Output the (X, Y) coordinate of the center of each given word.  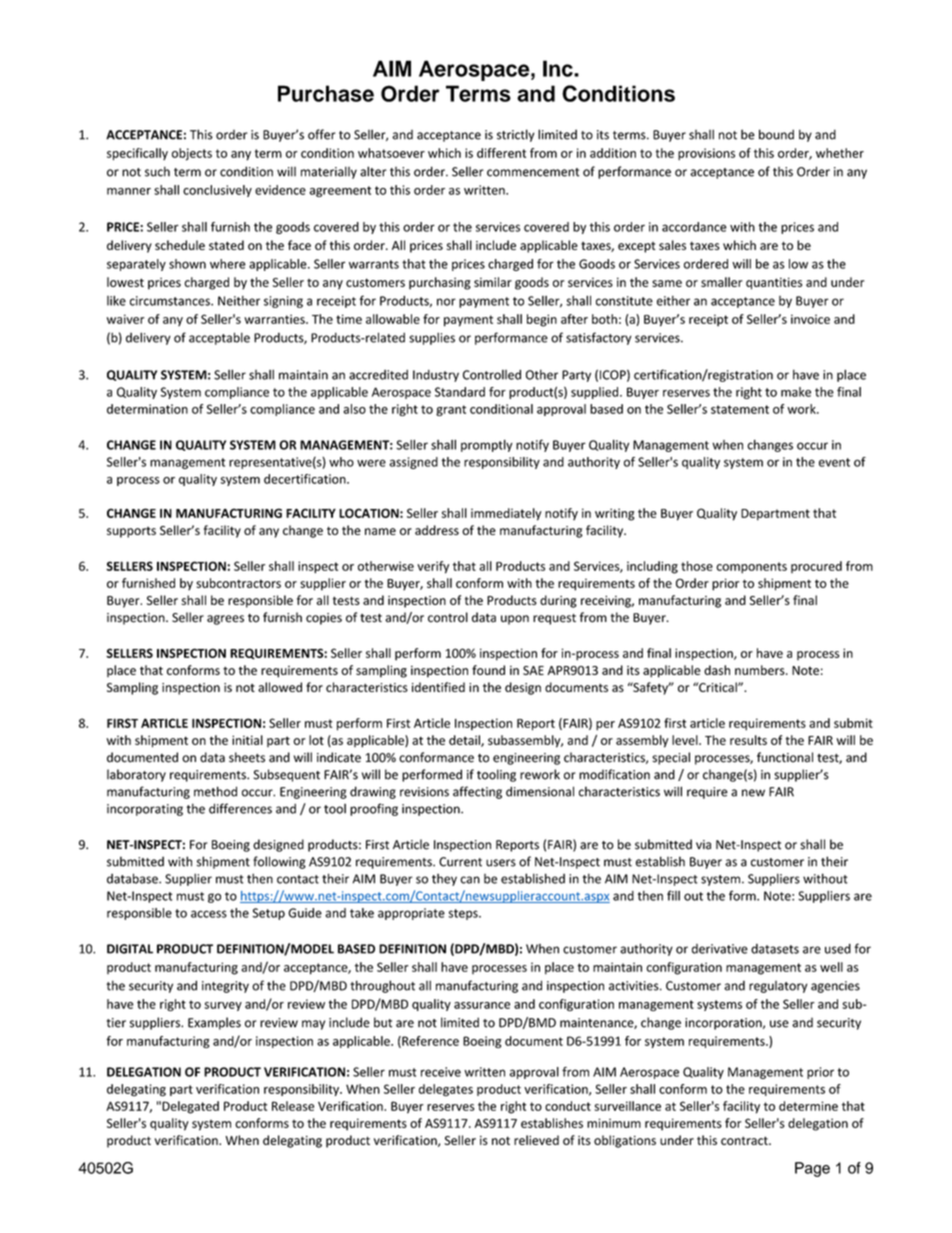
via (703, 845)
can (470, 880)
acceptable (219, 338)
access (209, 914)
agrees (225, 620)
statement (740, 409)
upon (515, 620)
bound (776, 134)
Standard (460, 392)
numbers (761, 670)
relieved (536, 1140)
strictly (515, 135)
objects (192, 154)
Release (293, 1106)
